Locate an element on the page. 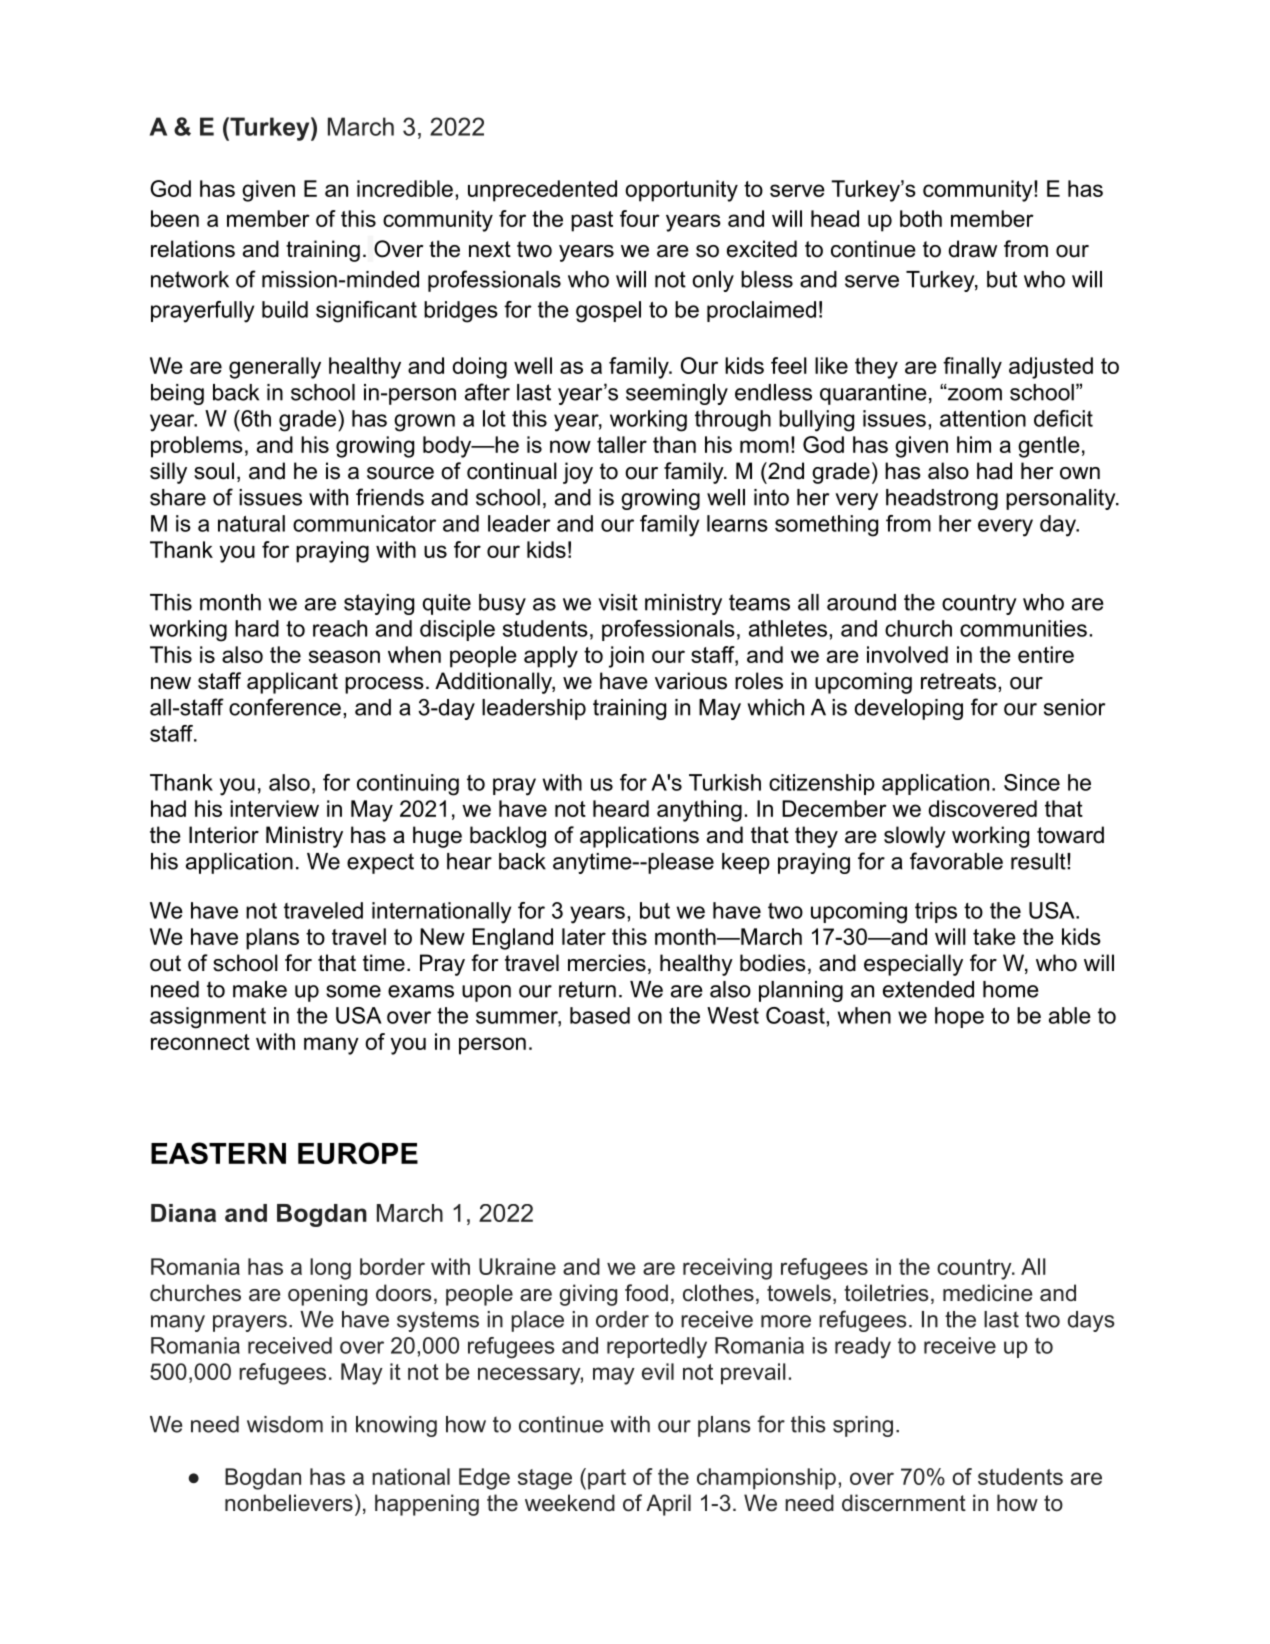  relations is located at coordinates (193, 249).
